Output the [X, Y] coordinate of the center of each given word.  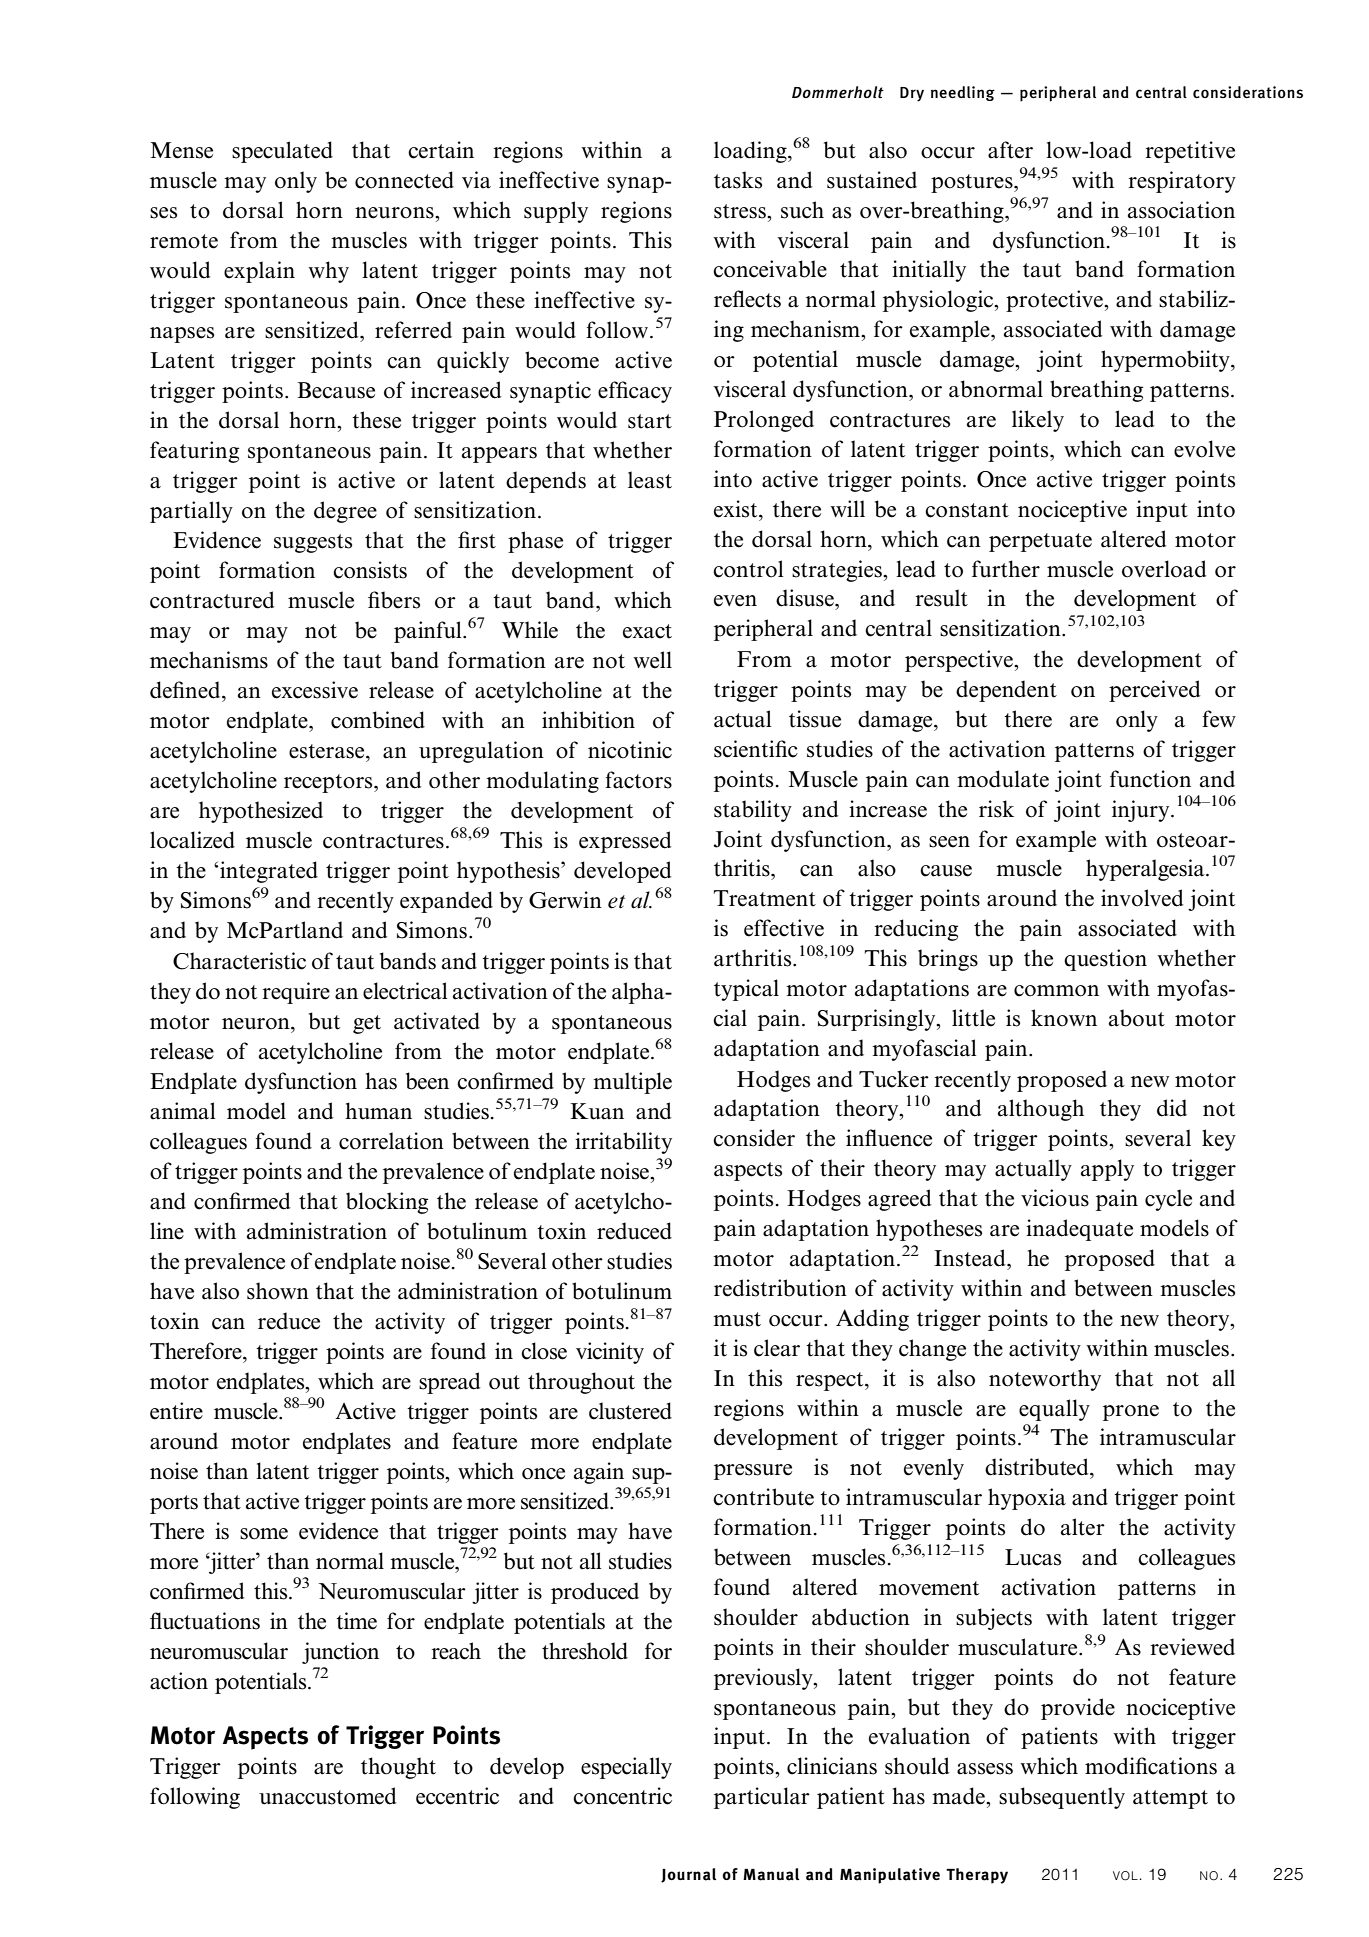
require [296, 993]
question [1105, 960]
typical [746, 990]
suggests [313, 543]
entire [176, 1411]
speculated [282, 152]
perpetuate [1040, 542]
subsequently [1062, 1798]
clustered [630, 1411]
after [1010, 150]
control [748, 569]
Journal [688, 1875]
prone [1131, 1413]
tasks [738, 180]
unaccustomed [328, 1796]
